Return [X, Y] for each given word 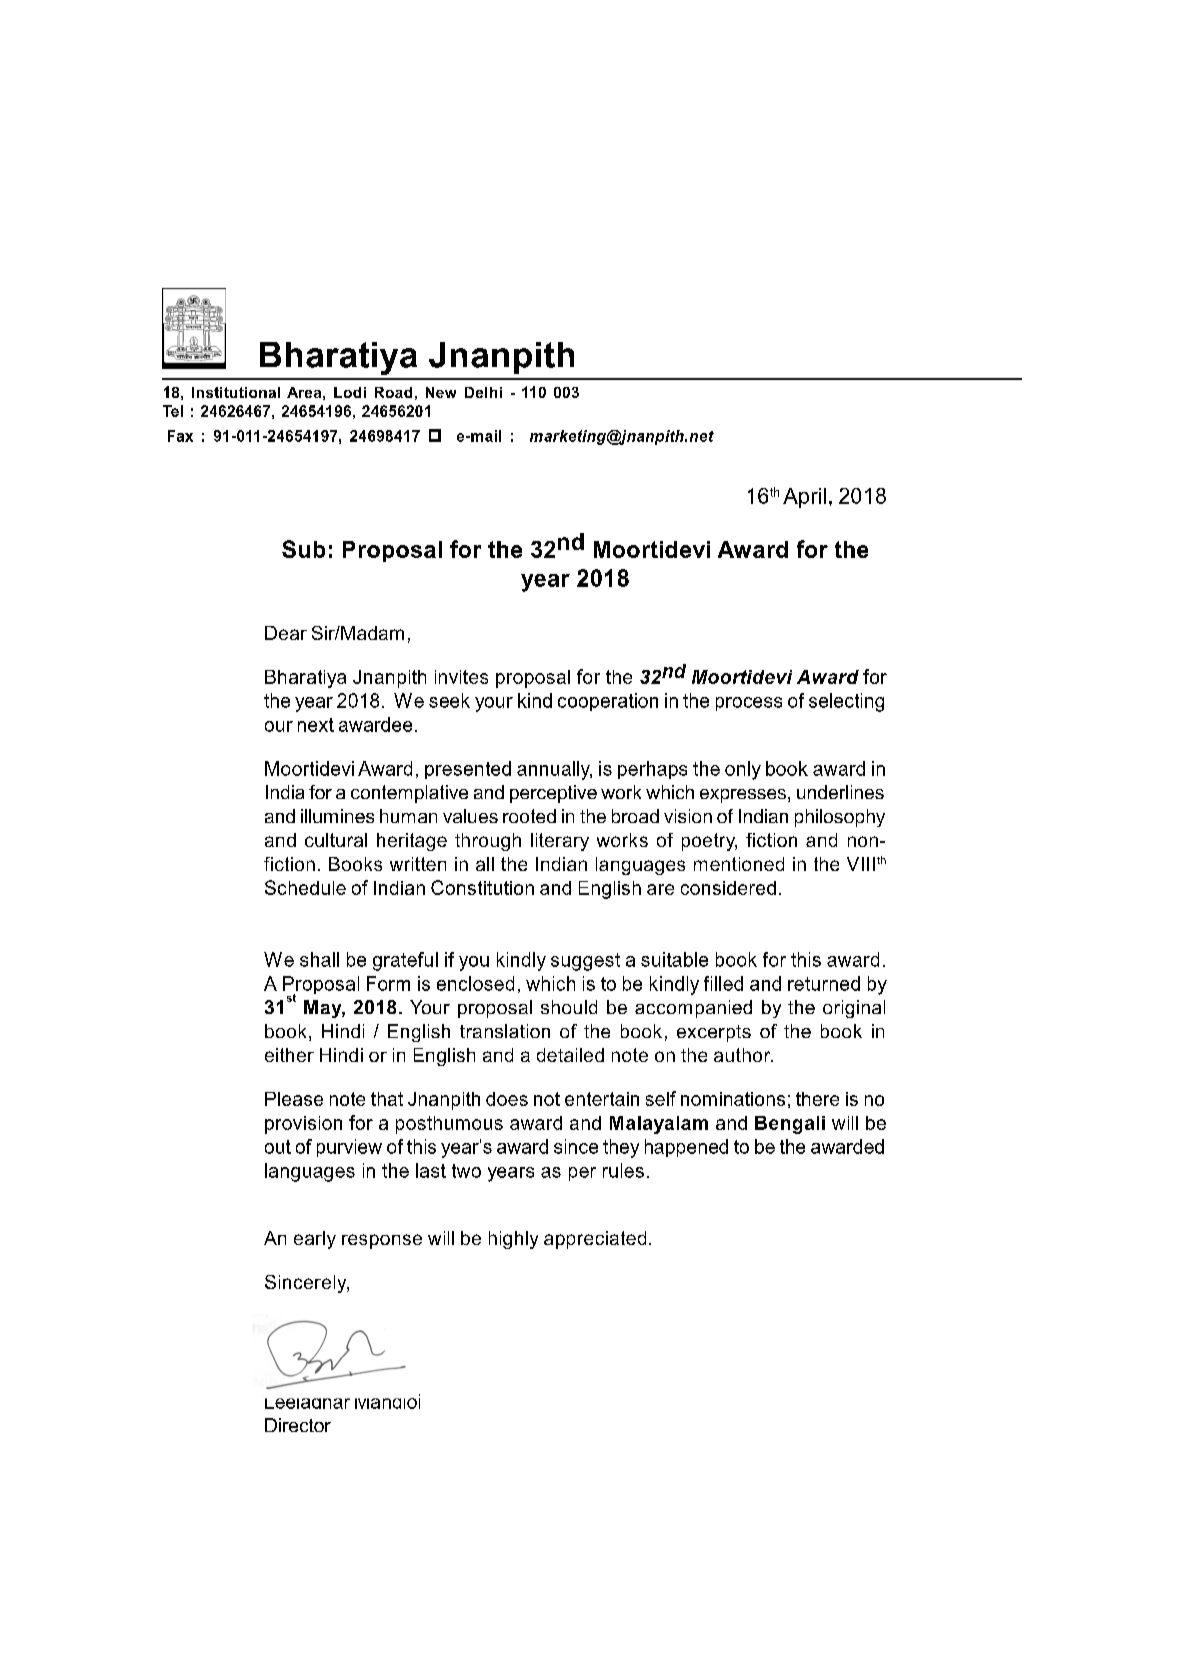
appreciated [595, 1240]
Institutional [236, 392]
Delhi [483, 392]
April [804, 498]
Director [298, 1425]
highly [513, 1240]
